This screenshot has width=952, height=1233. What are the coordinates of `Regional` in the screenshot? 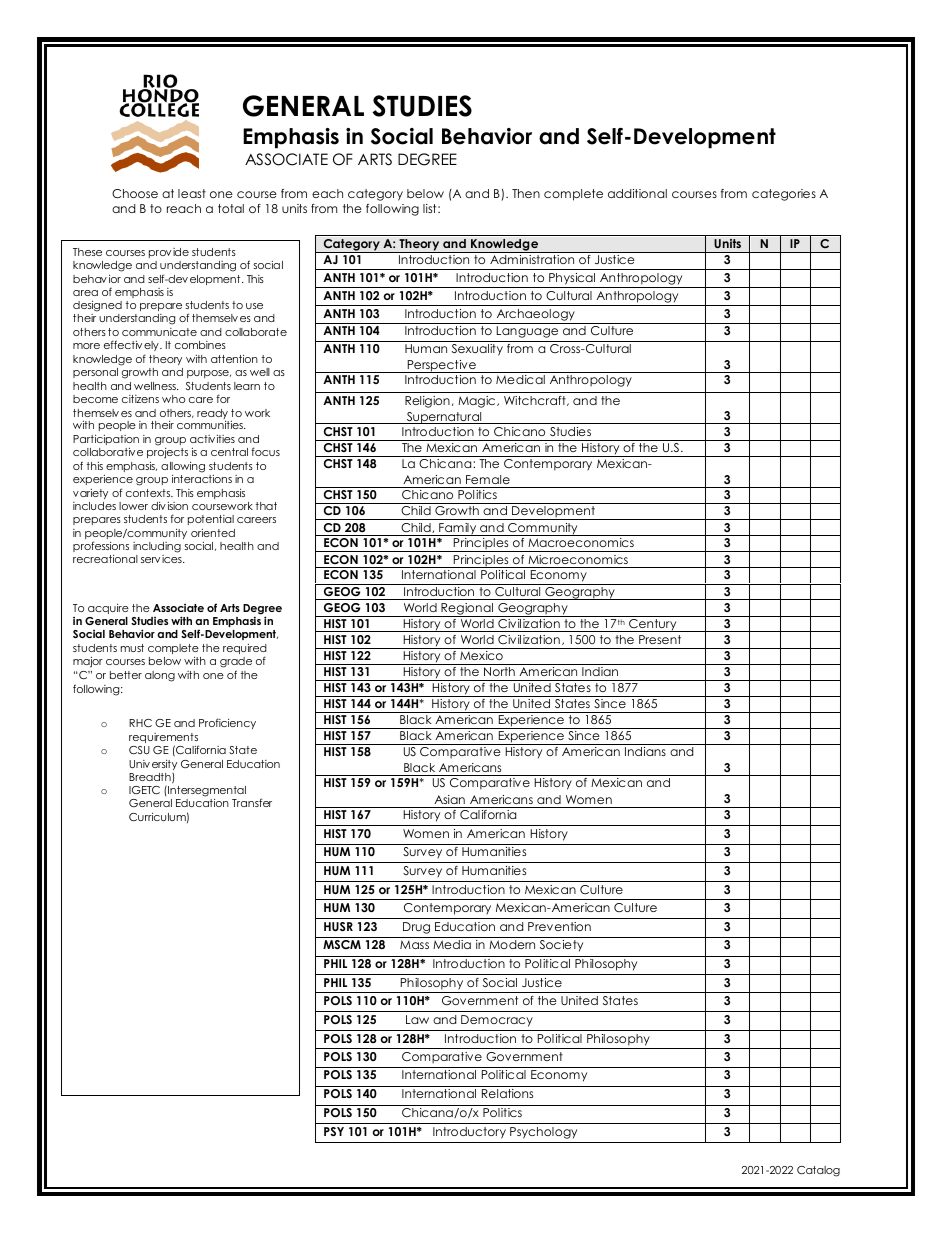 It's located at (467, 610).
